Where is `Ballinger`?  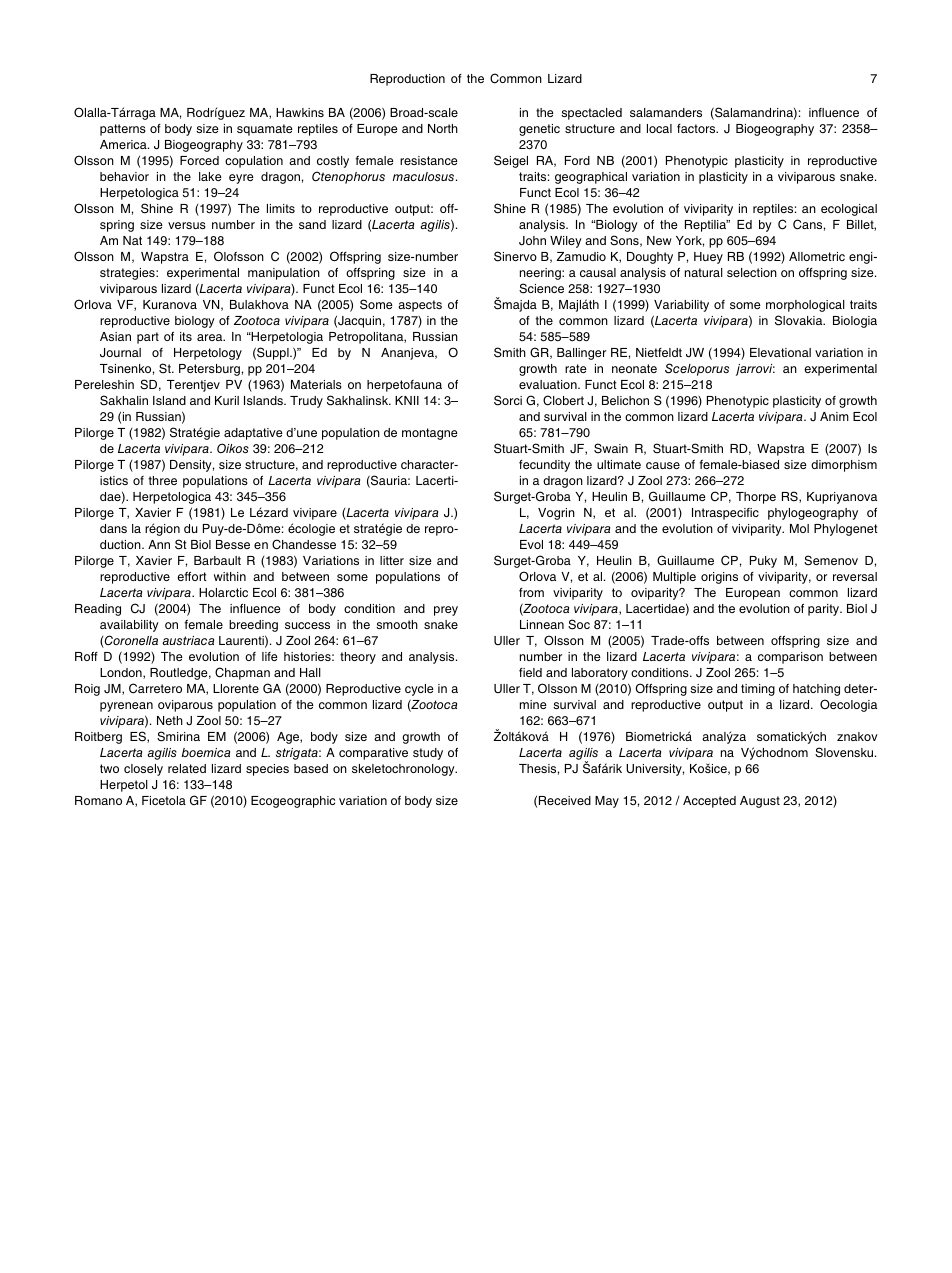
Ballinger is located at coordinates (581, 354).
